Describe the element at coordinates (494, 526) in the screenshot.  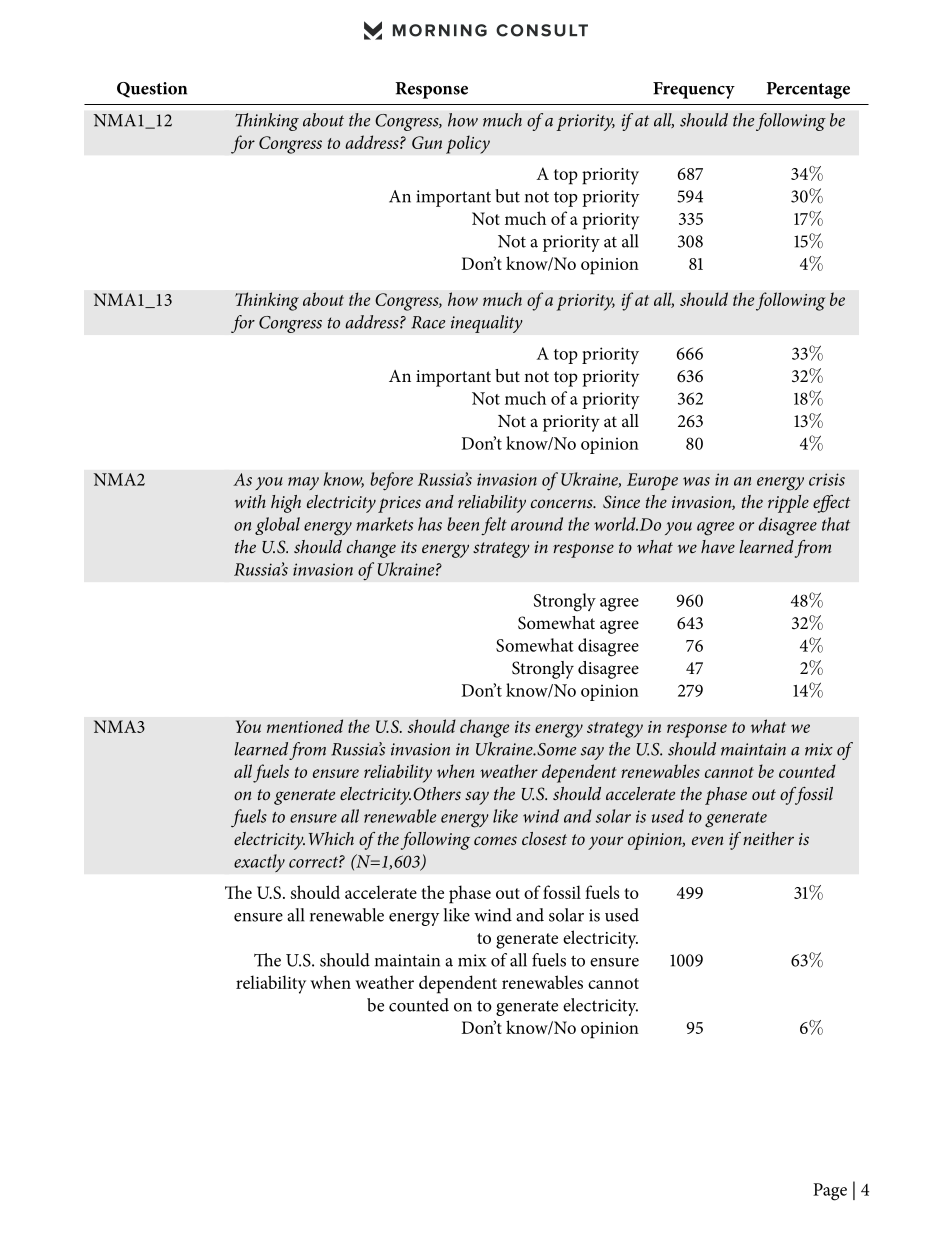
I see `felt` at that location.
